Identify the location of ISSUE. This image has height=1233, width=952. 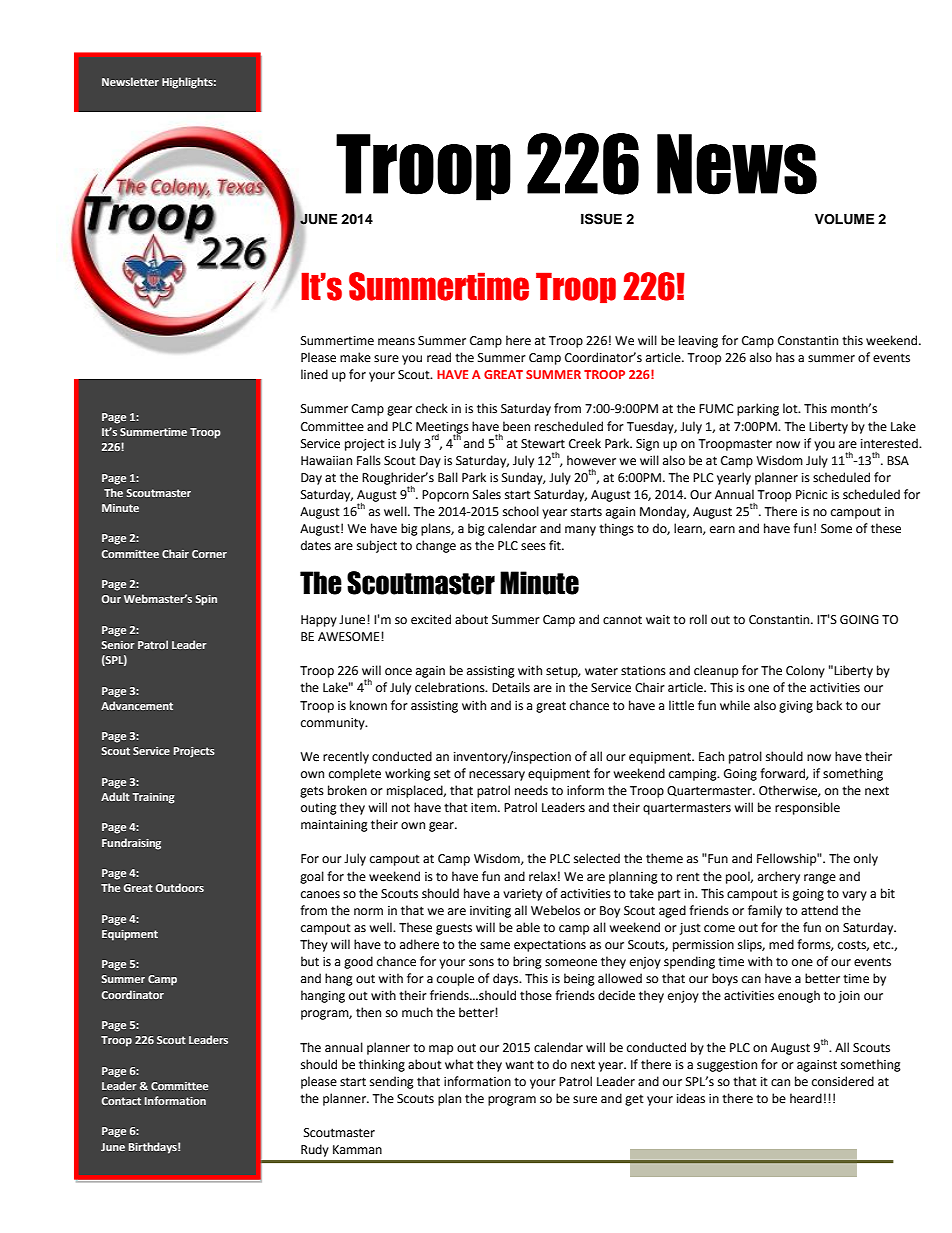
(601, 219).
